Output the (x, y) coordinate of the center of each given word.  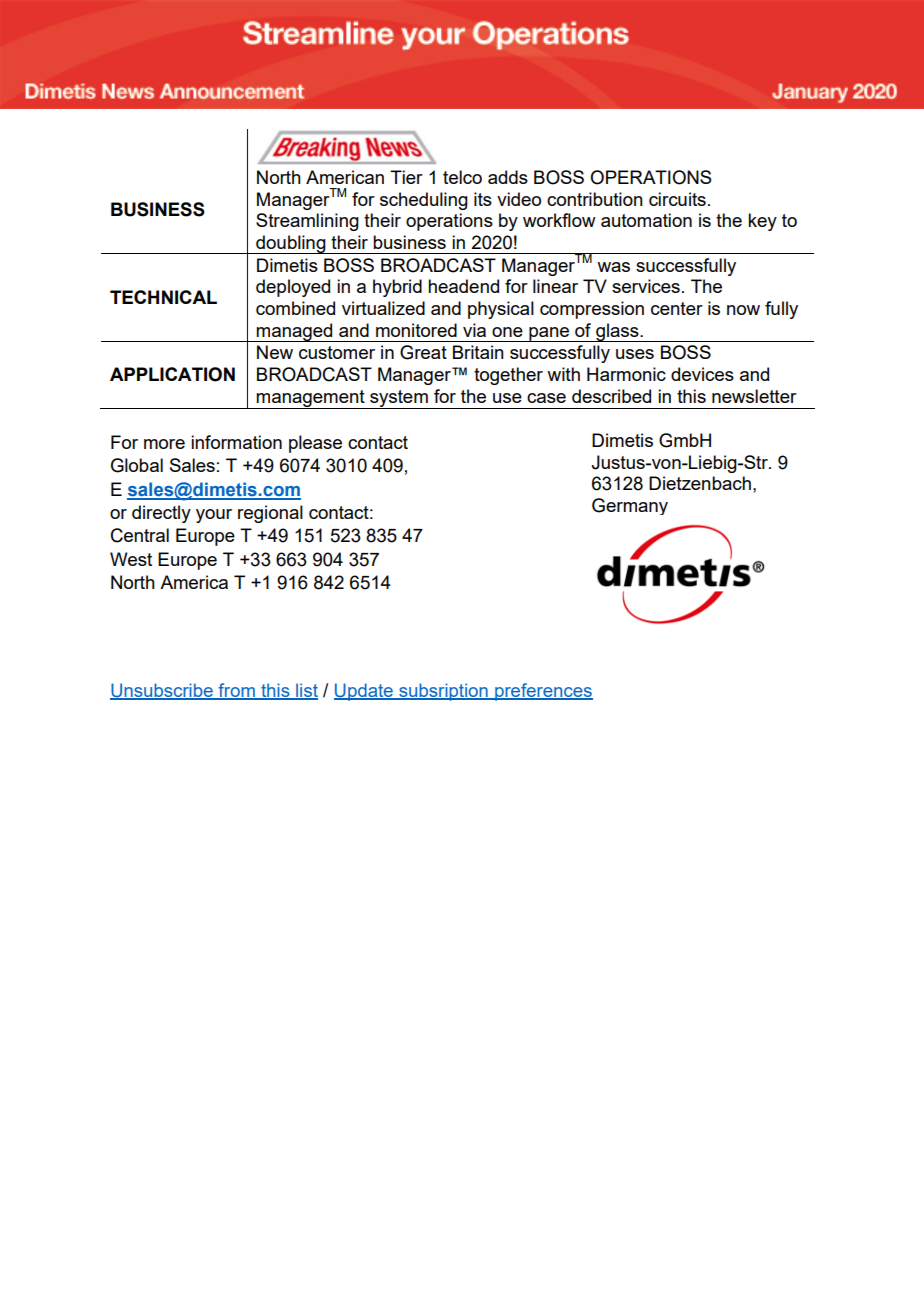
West (131, 559)
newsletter (754, 396)
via (474, 330)
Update (364, 692)
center (677, 308)
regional (270, 514)
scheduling (424, 201)
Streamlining (307, 222)
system (399, 399)
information (236, 442)
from (236, 691)
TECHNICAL (163, 297)
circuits (677, 199)
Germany (630, 506)
